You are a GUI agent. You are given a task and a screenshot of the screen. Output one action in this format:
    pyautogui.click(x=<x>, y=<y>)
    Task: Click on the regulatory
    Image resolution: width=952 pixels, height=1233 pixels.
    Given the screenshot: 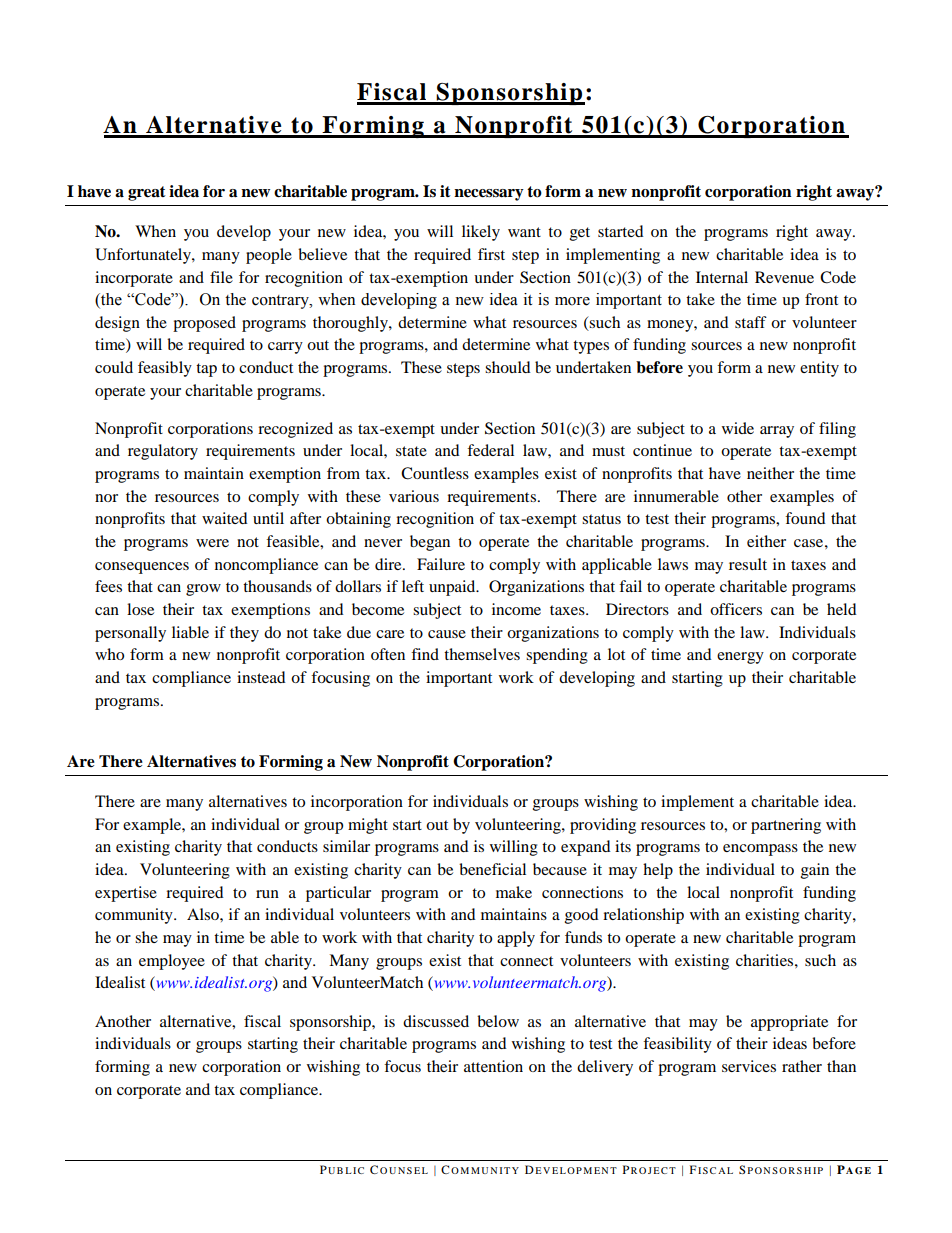 What is the action you would take?
    pyautogui.click(x=163, y=452)
